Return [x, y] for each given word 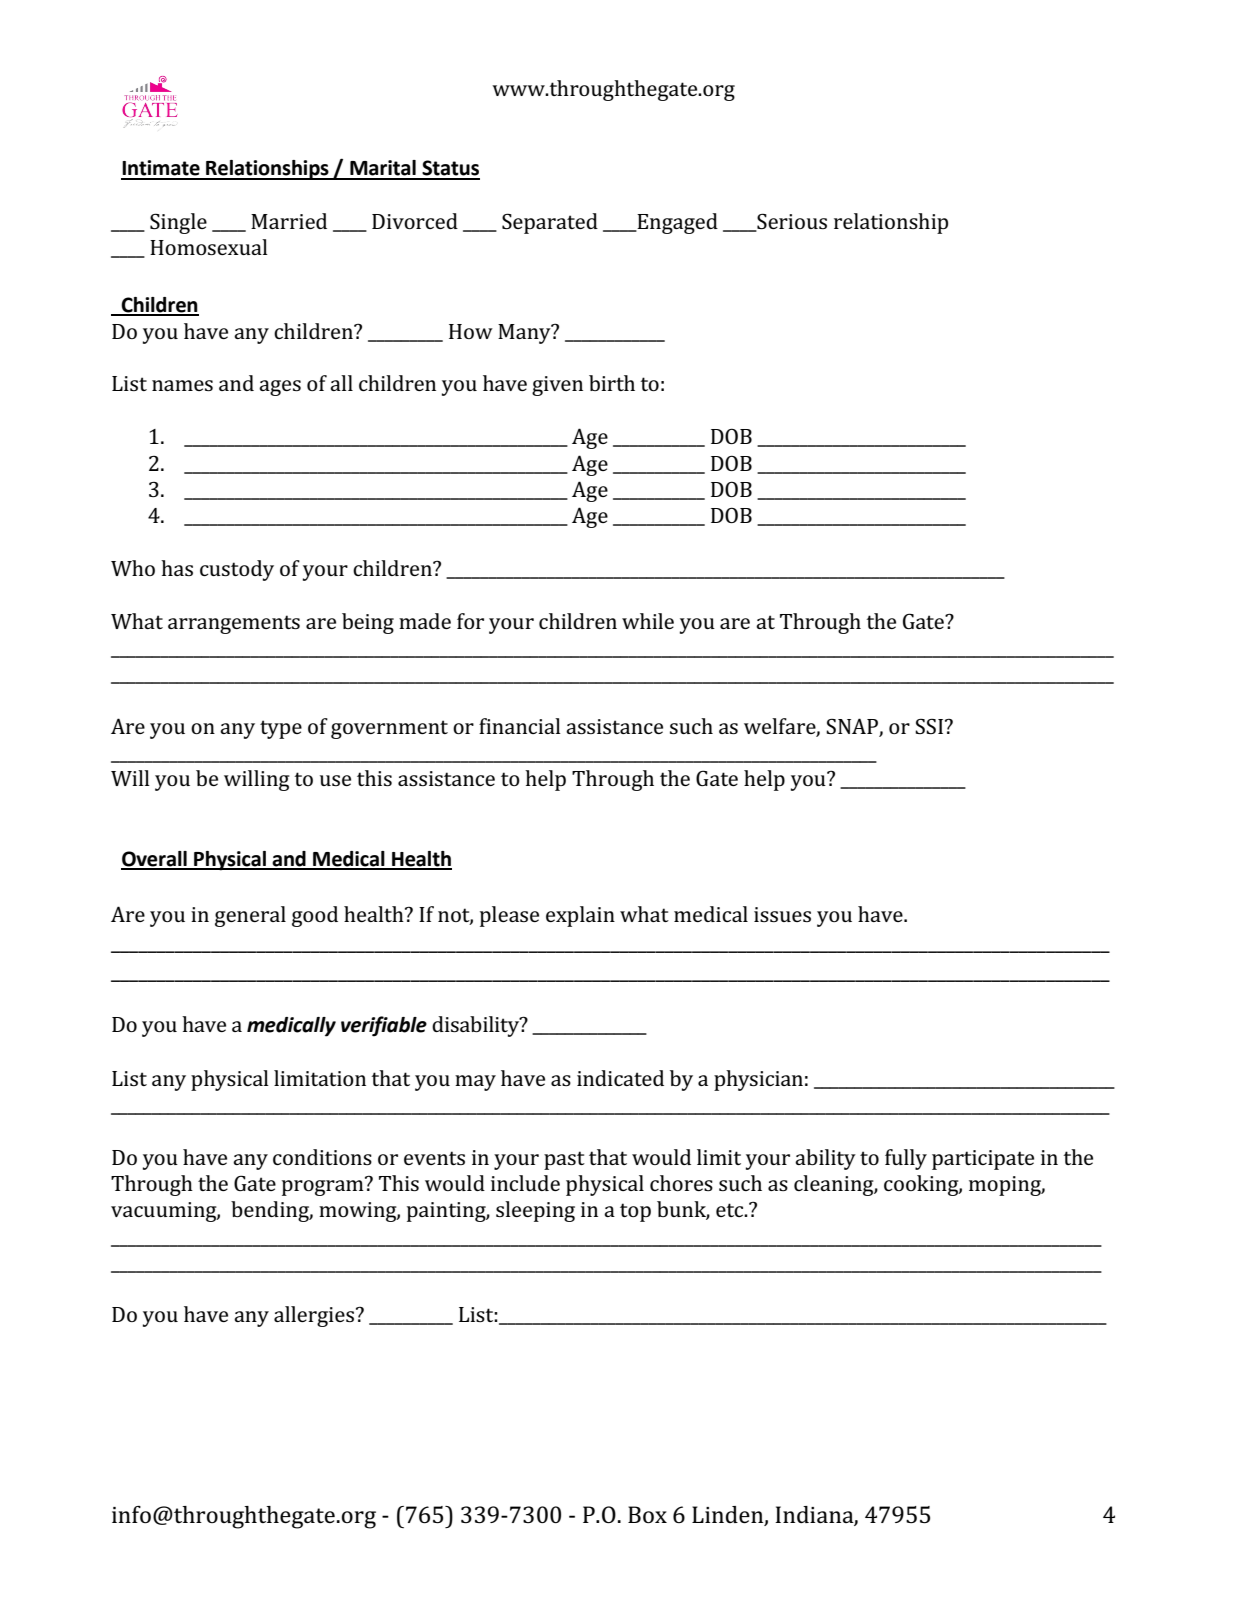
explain [580, 916]
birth [612, 383]
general [250, 916]
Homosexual [209, 247]
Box [647, 1514]
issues [782, 914]
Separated [550, 223]
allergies [314, 1316]
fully [906, 1159]
